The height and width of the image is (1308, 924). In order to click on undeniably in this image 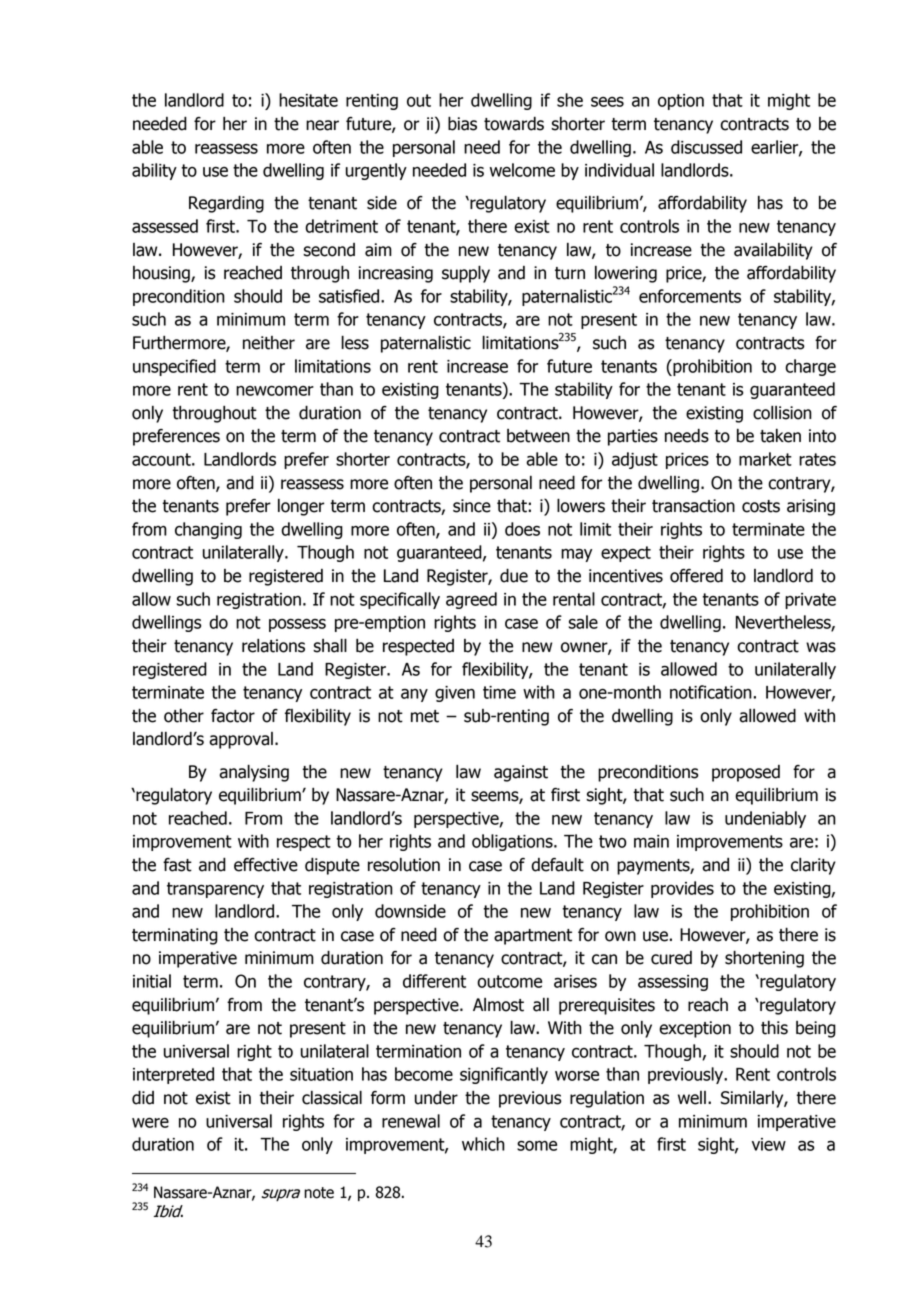, I will do `click(765, 819)`.
